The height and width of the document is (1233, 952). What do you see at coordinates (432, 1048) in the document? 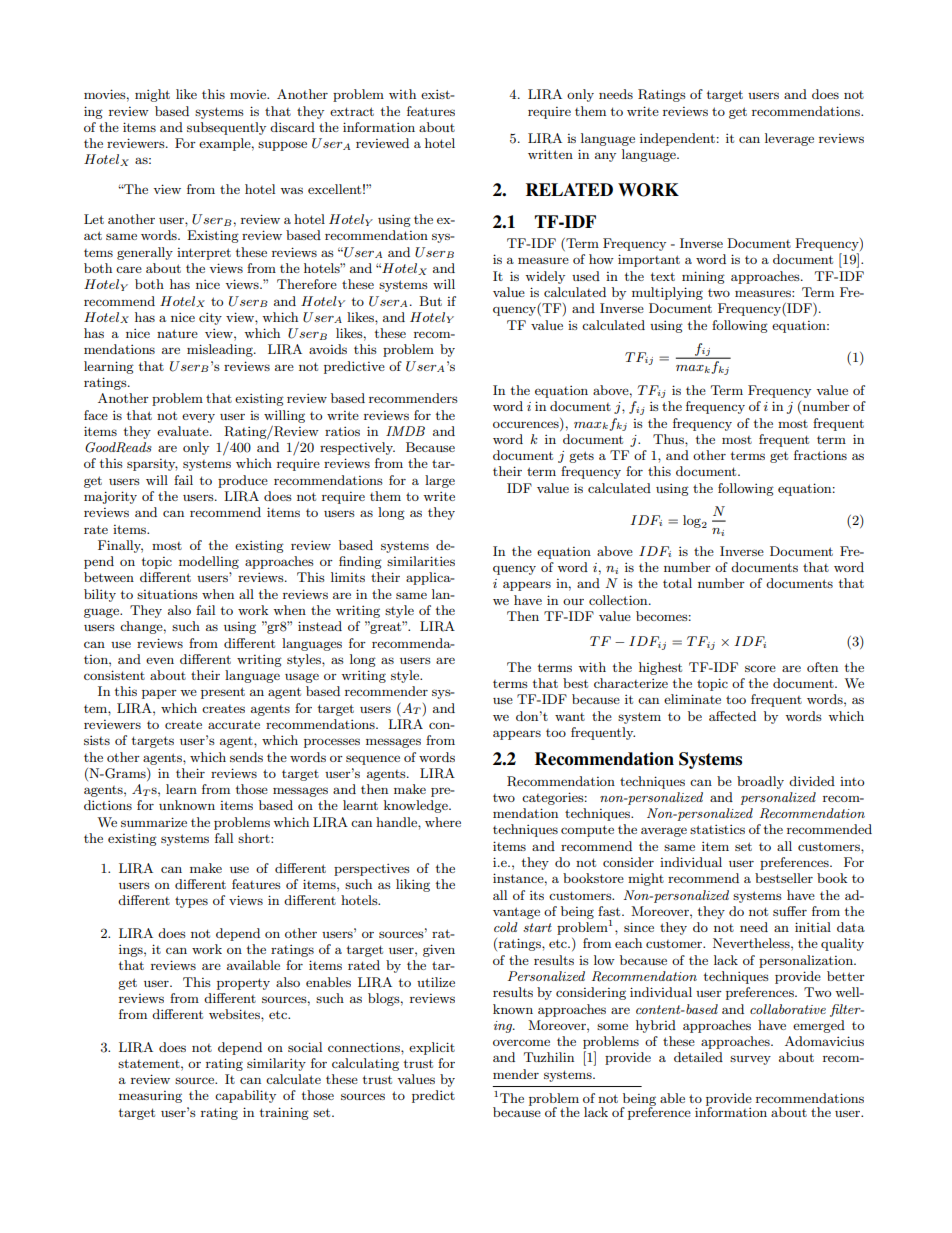
I see `explicit` at bounding box center [432, 1048].
